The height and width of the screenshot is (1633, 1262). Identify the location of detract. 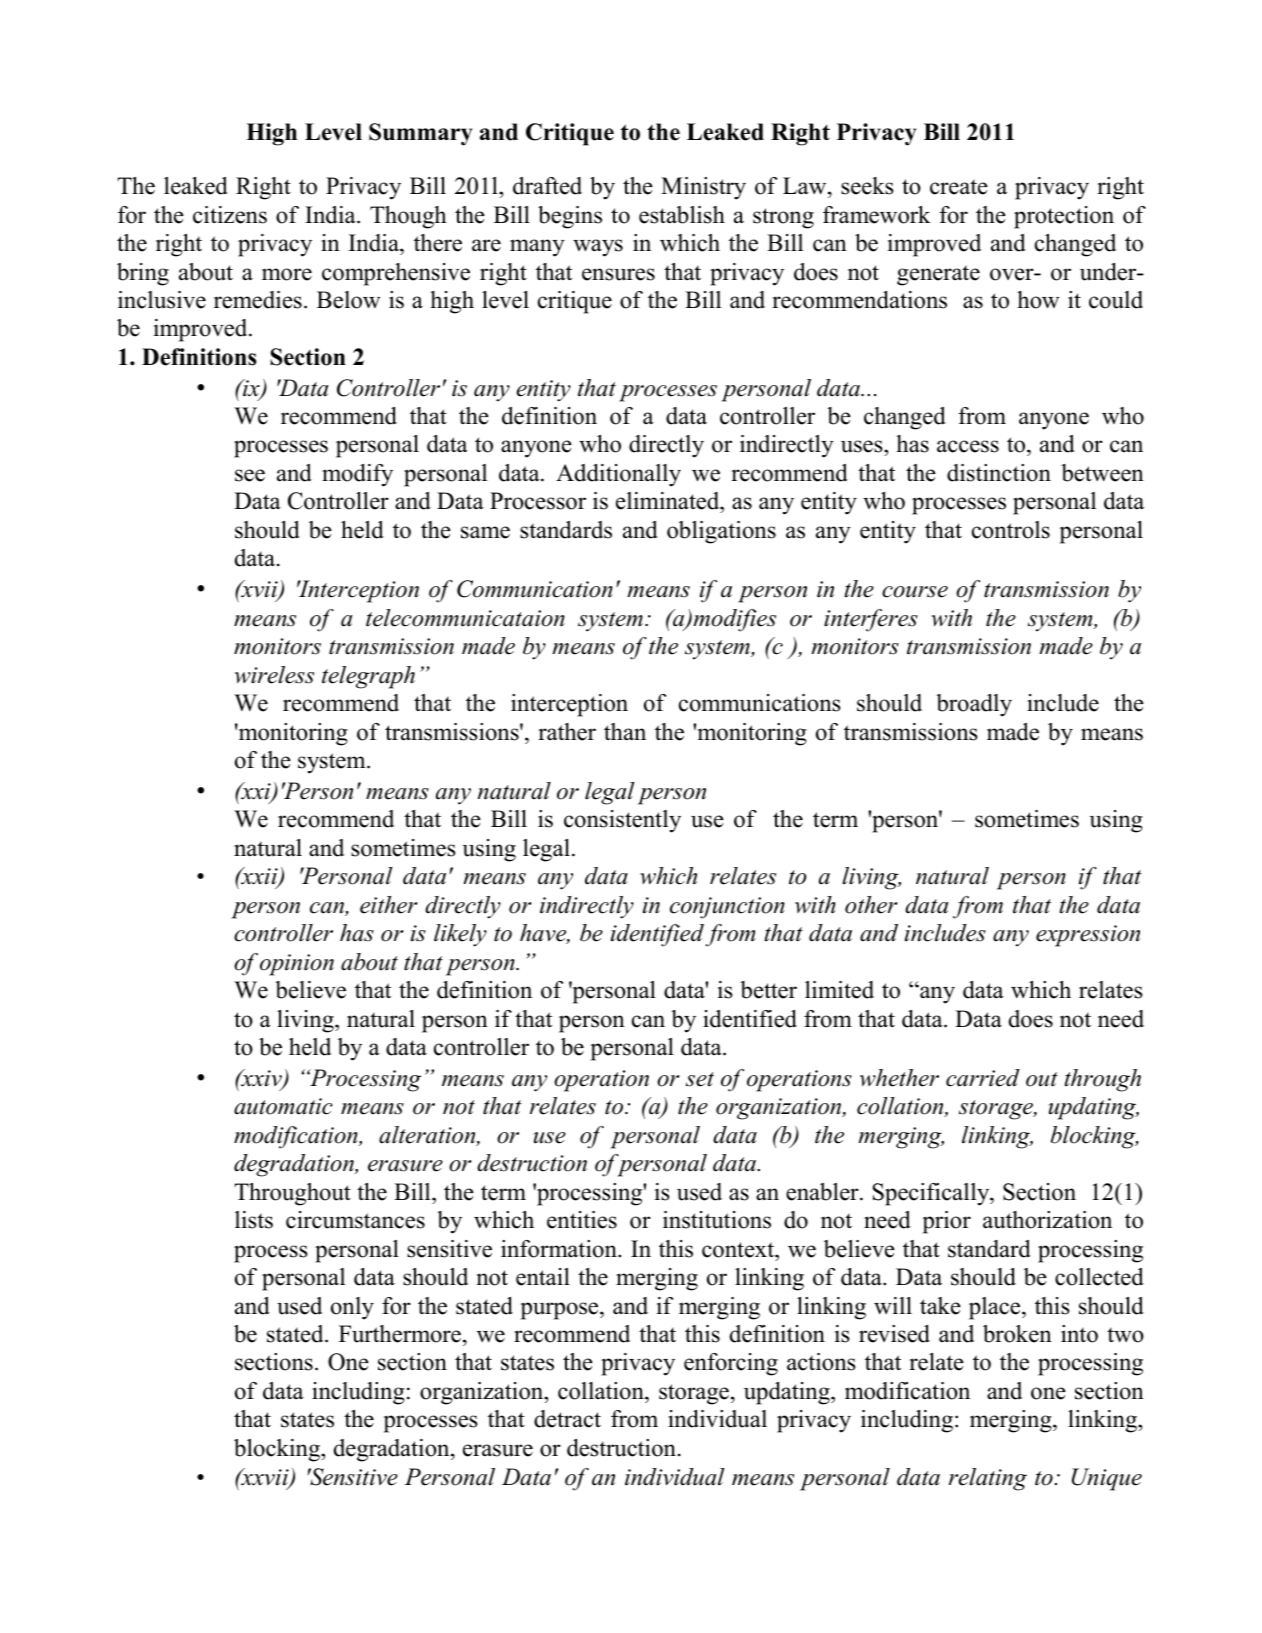
(567, 1419).
